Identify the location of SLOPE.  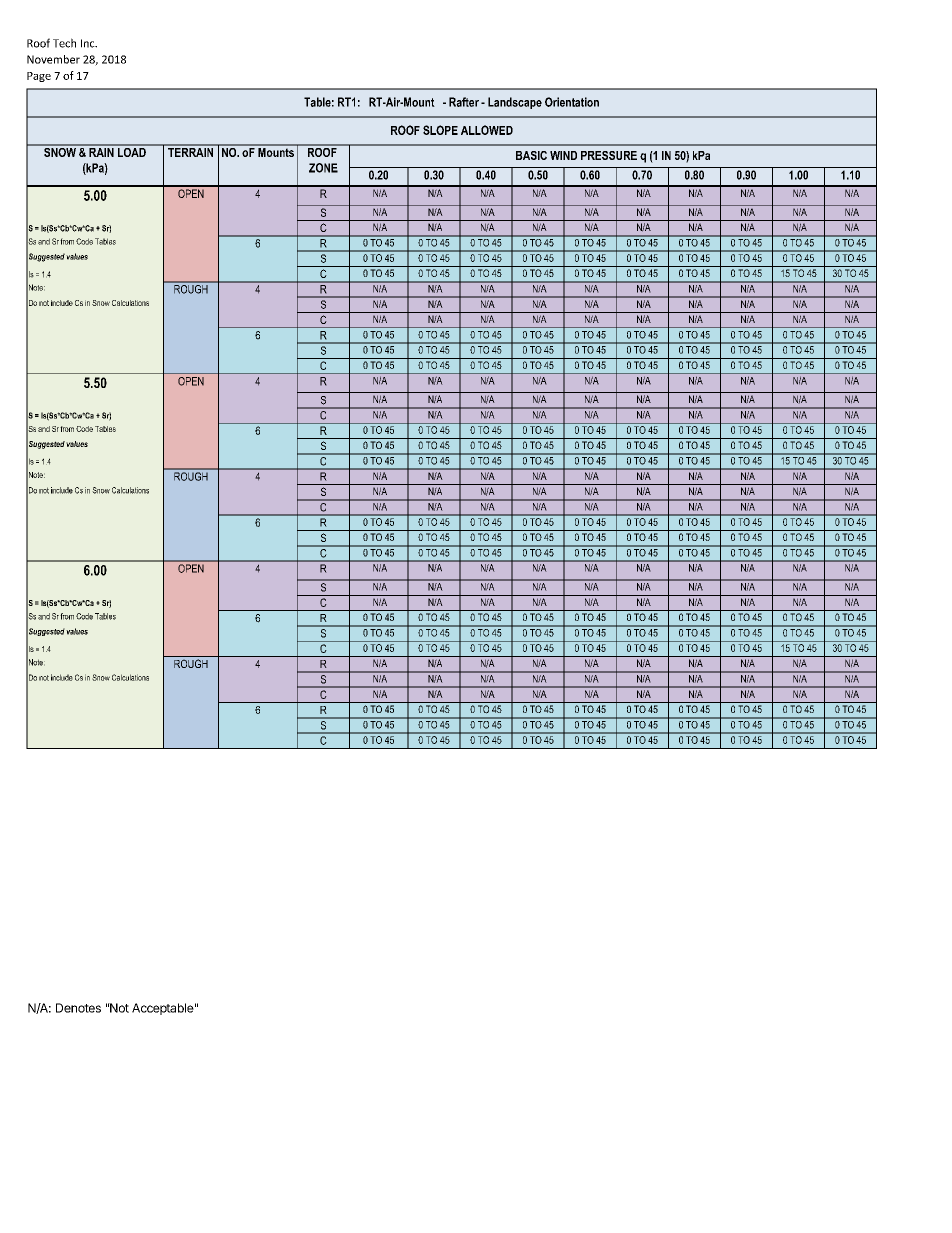
(440, 130).
